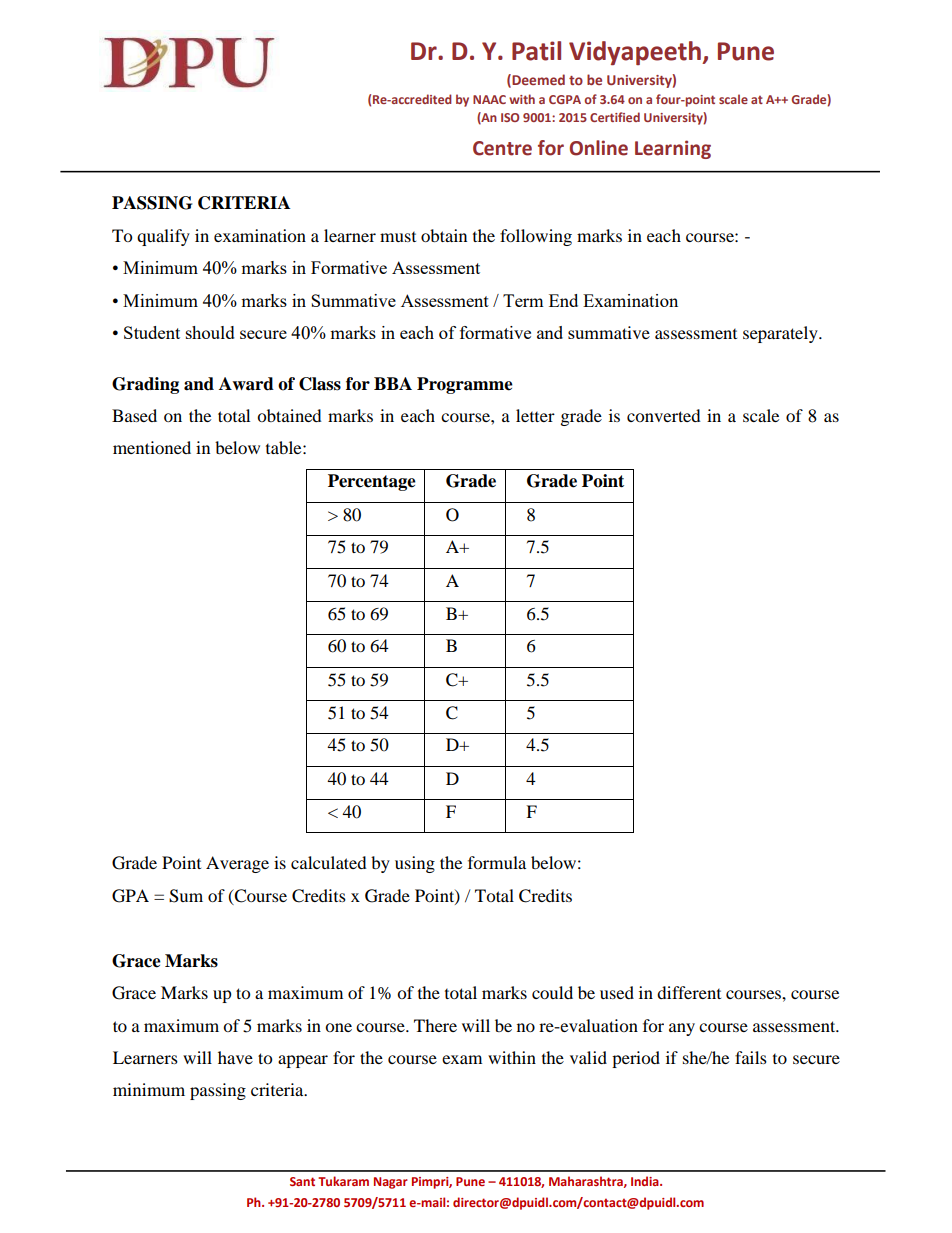 Image resolution: width=952 pixels, height=1233 pixels. I want to click on Sant, so click(302, 1181).
